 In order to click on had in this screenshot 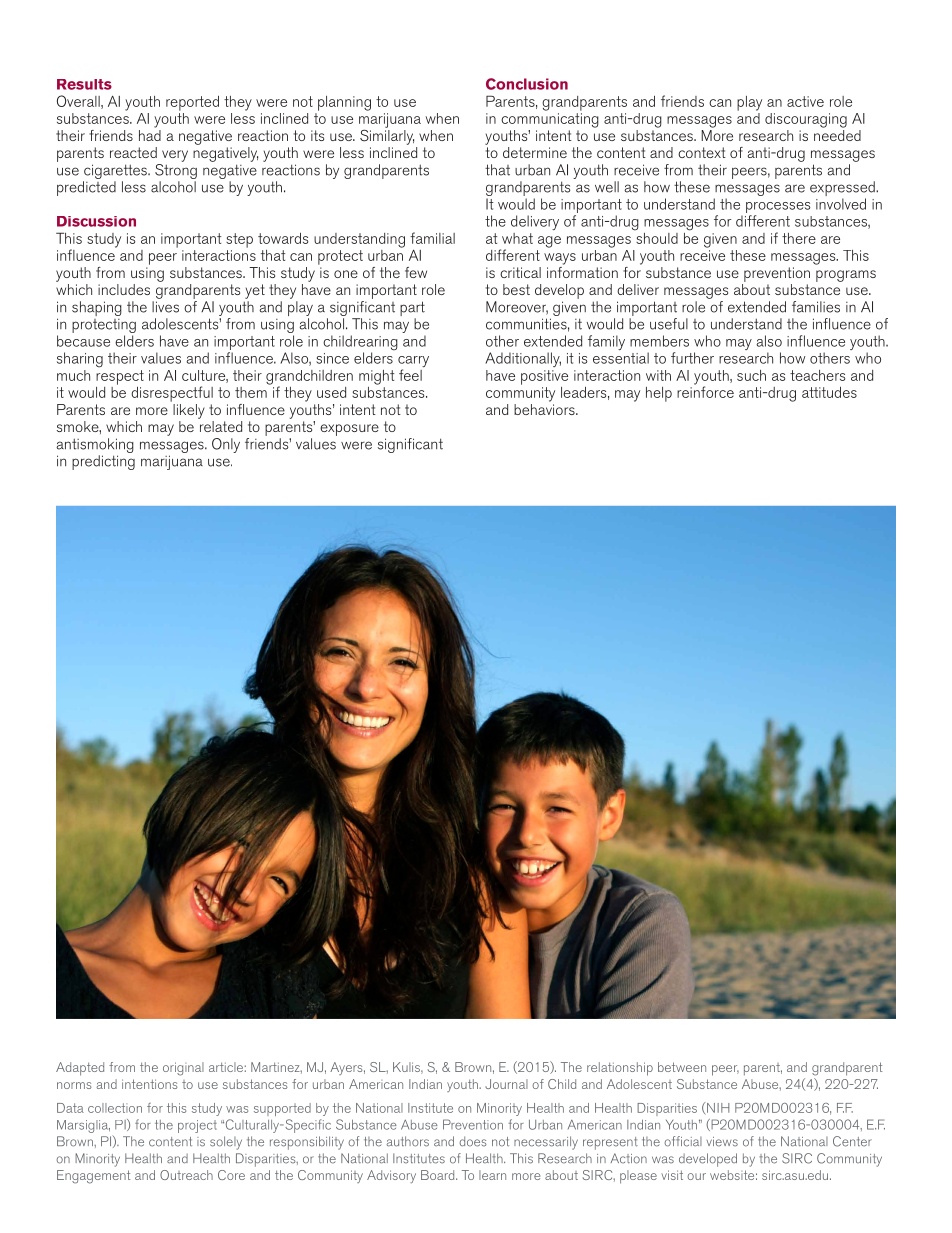, I will do `click(150, 134)`.
